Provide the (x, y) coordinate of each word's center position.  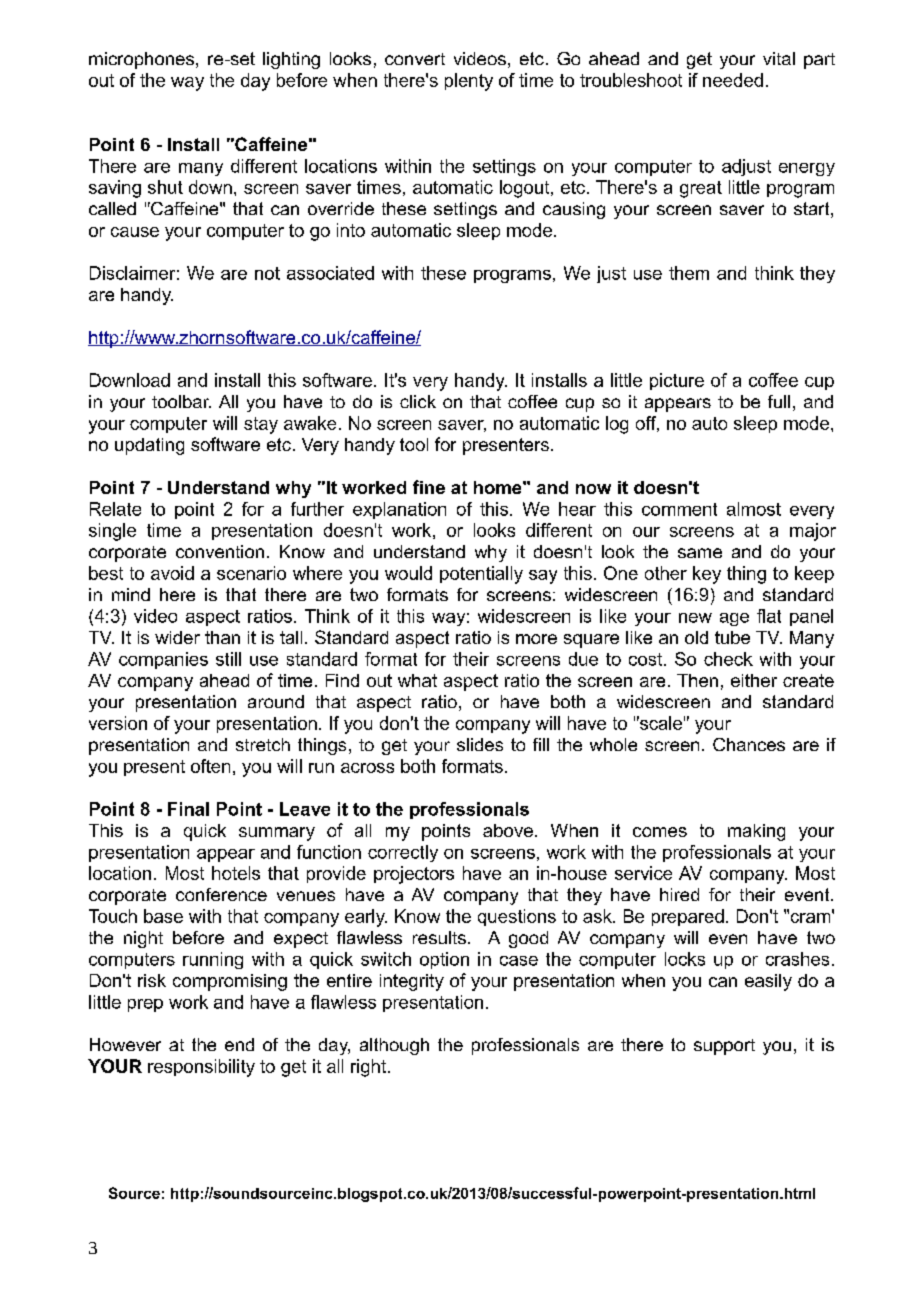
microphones (143, 60)
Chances (749, 744)
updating (149, 446)
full (779, 401)
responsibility (201, 1068)
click (418, 401)
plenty (469, 82)
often (210, 766)
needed (733, 80)
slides (480, 744)
